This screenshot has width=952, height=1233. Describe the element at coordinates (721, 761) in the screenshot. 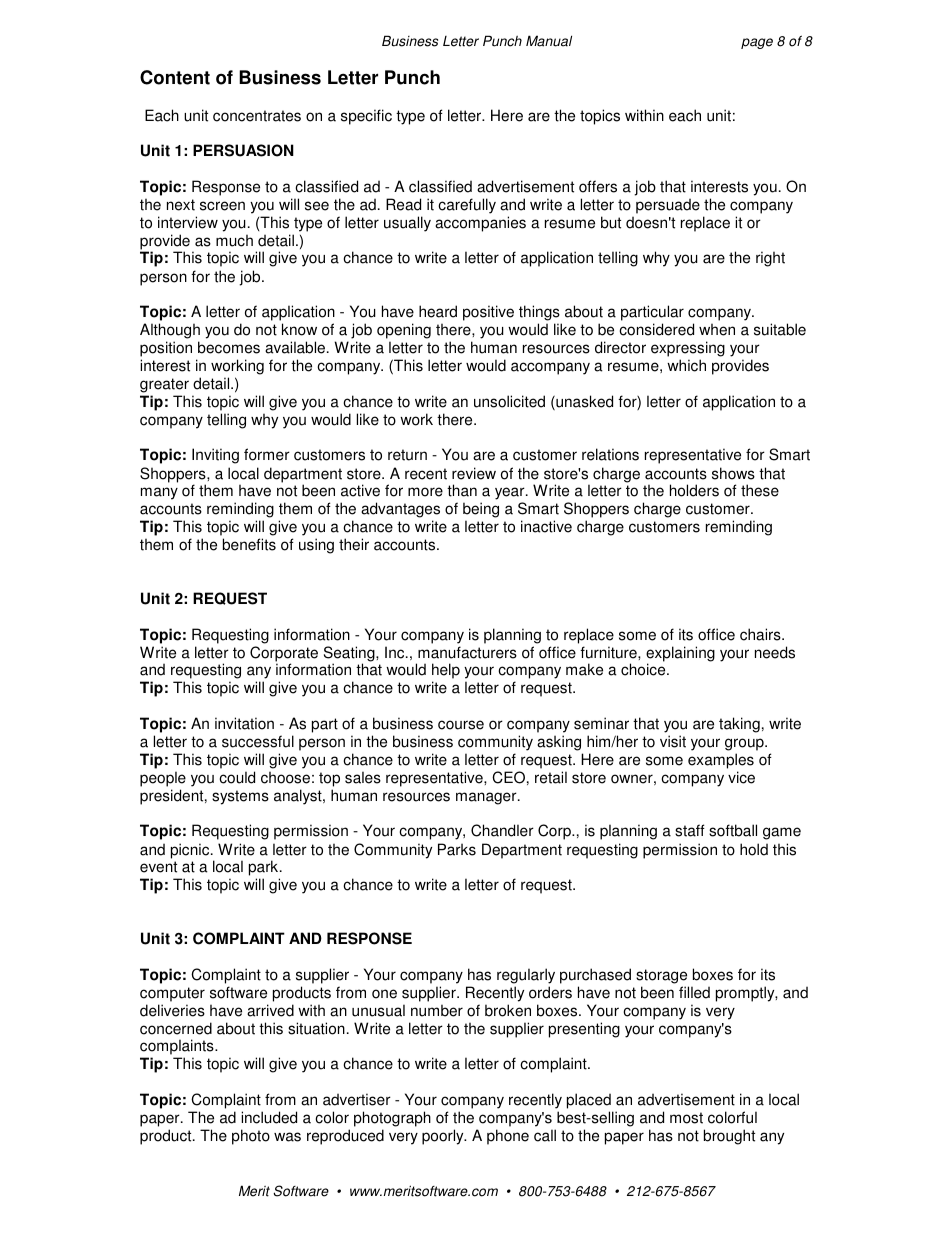

I see `examples` at that location.
